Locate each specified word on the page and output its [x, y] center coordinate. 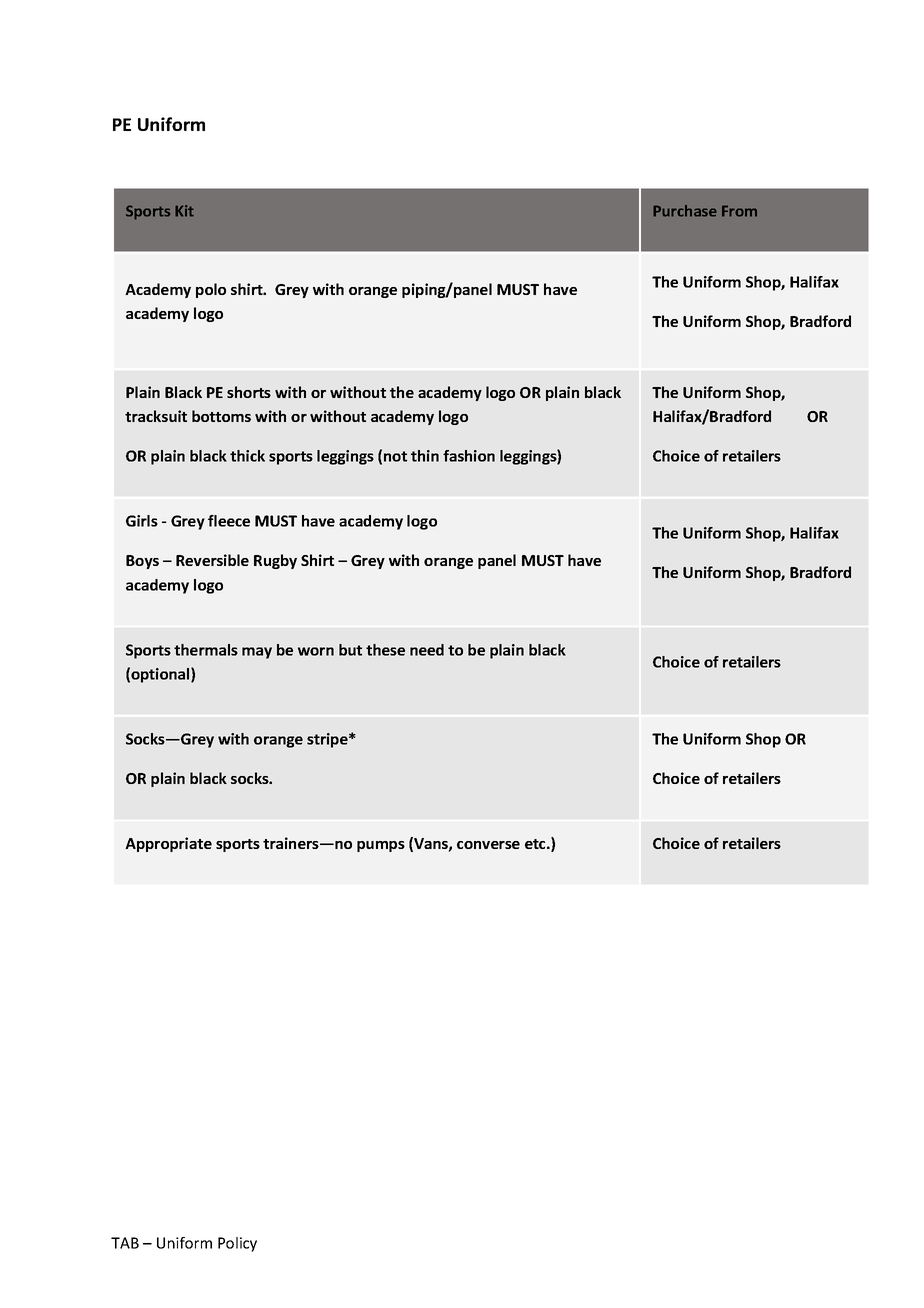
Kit [184, 211]
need [427, 650]
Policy [237, 1244]
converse [488, 845]
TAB [125, 1243]
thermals [206, 650]
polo [211, 290]
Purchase [685, 211]
